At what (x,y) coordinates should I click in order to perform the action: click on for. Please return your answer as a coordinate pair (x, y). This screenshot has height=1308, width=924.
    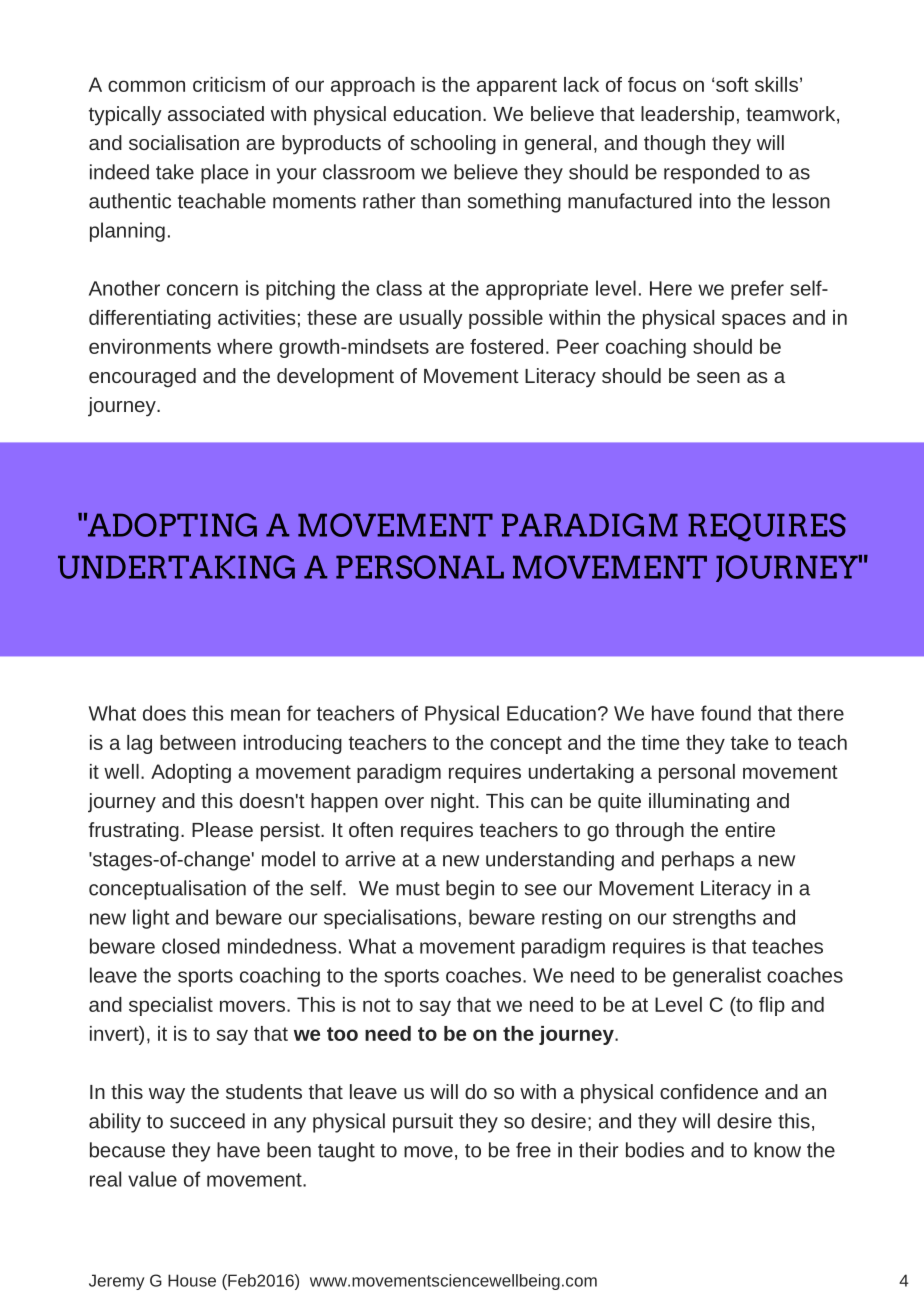
    Looking at the image, I should click on (299, 713).
